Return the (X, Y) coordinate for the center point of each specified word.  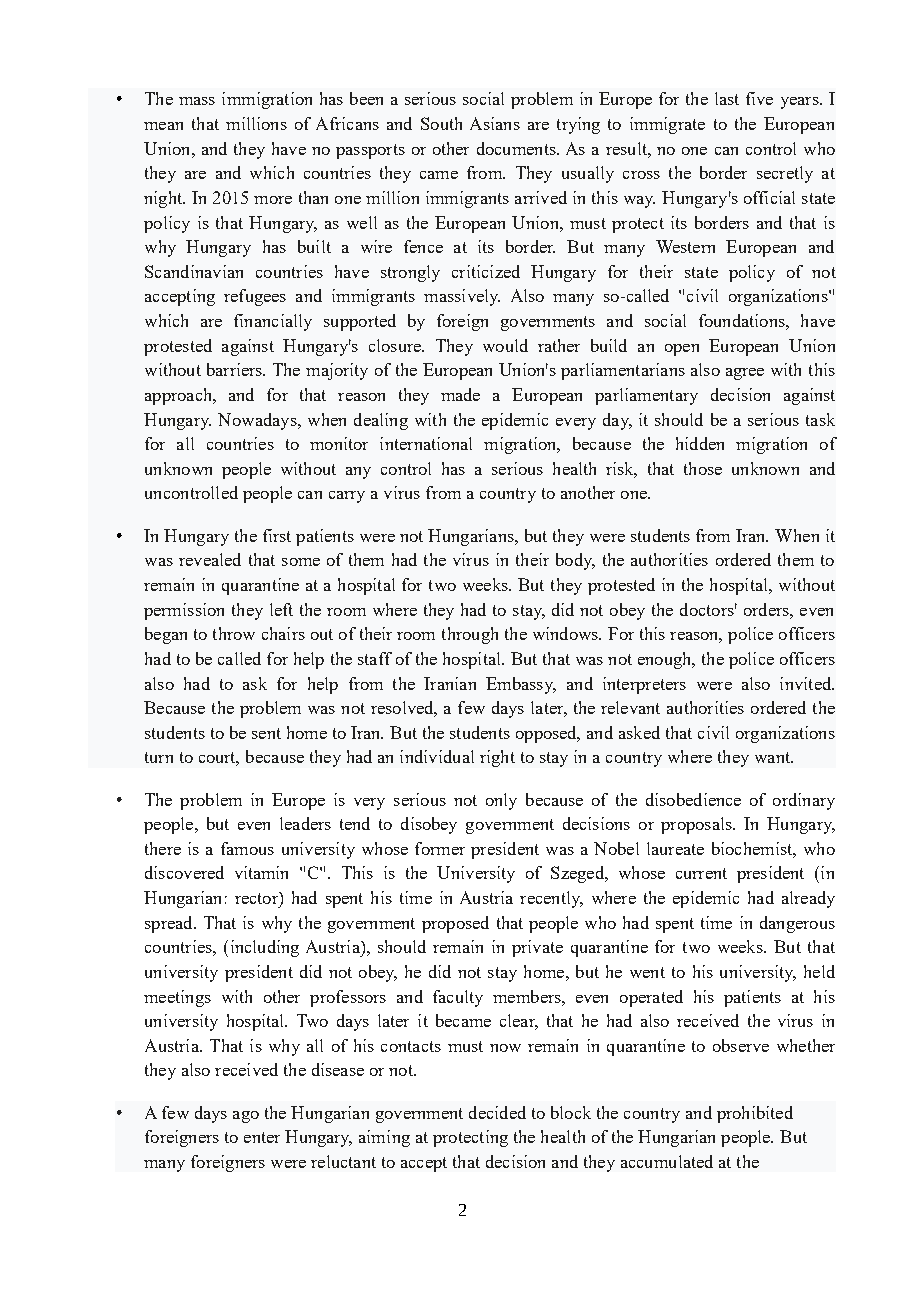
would (505, 345)
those (703, 468)
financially (273, 322)
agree (745, 374)
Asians (495, 123)
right (497, 758)
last (727, 98)
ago (246, 1117)
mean (163, 126)
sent (266, 733)
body (575, 561)
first (277, 535)
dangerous (797, 924)
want (774, 757)
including (265, 948)
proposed (455, 924)
